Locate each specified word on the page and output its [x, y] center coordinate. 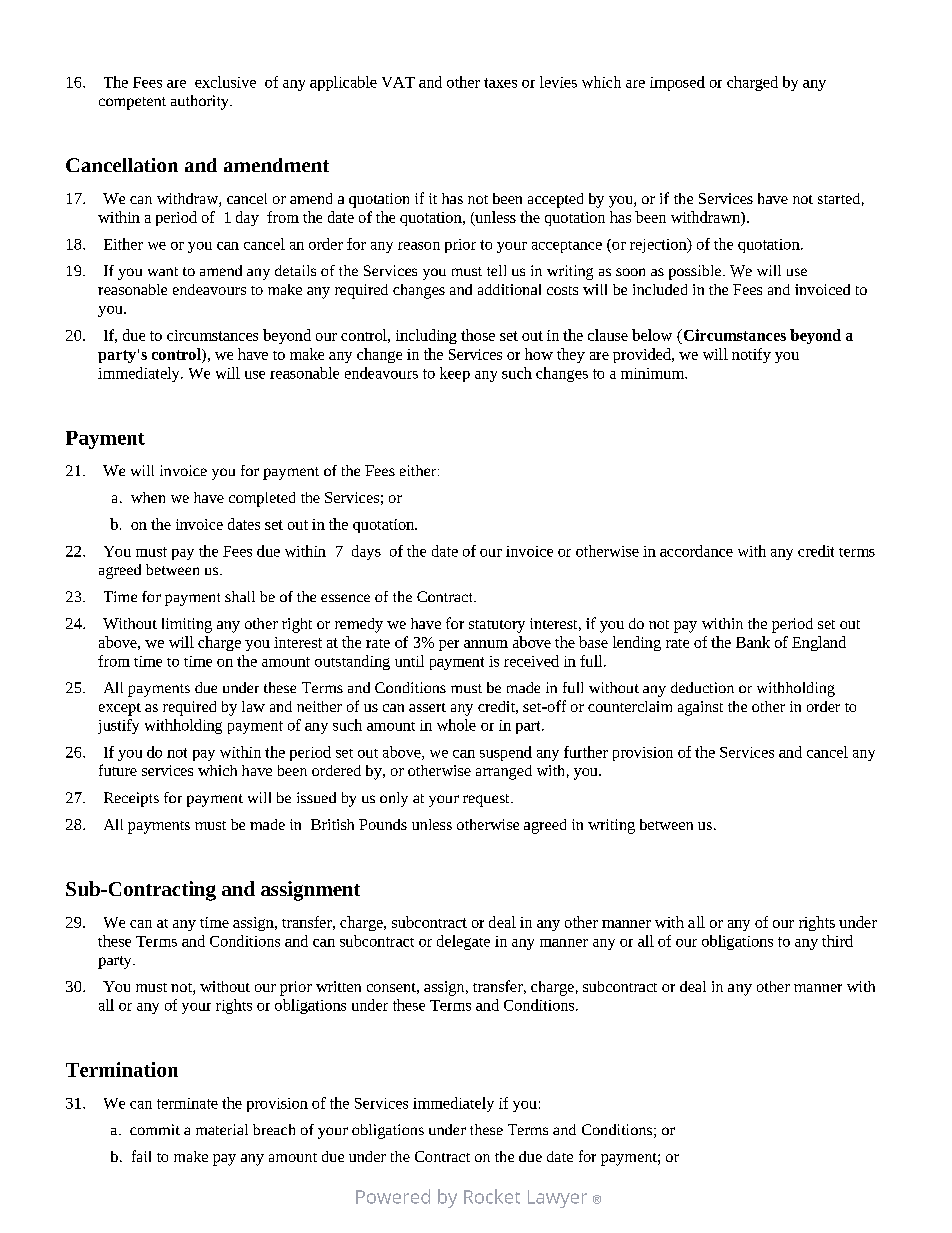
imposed [677, 83]
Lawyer [557, 1199]
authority [201, 102]
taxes [500, 83]
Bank [753, 642]
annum [486, 644]
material [222, 1129]
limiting [187, 625]
